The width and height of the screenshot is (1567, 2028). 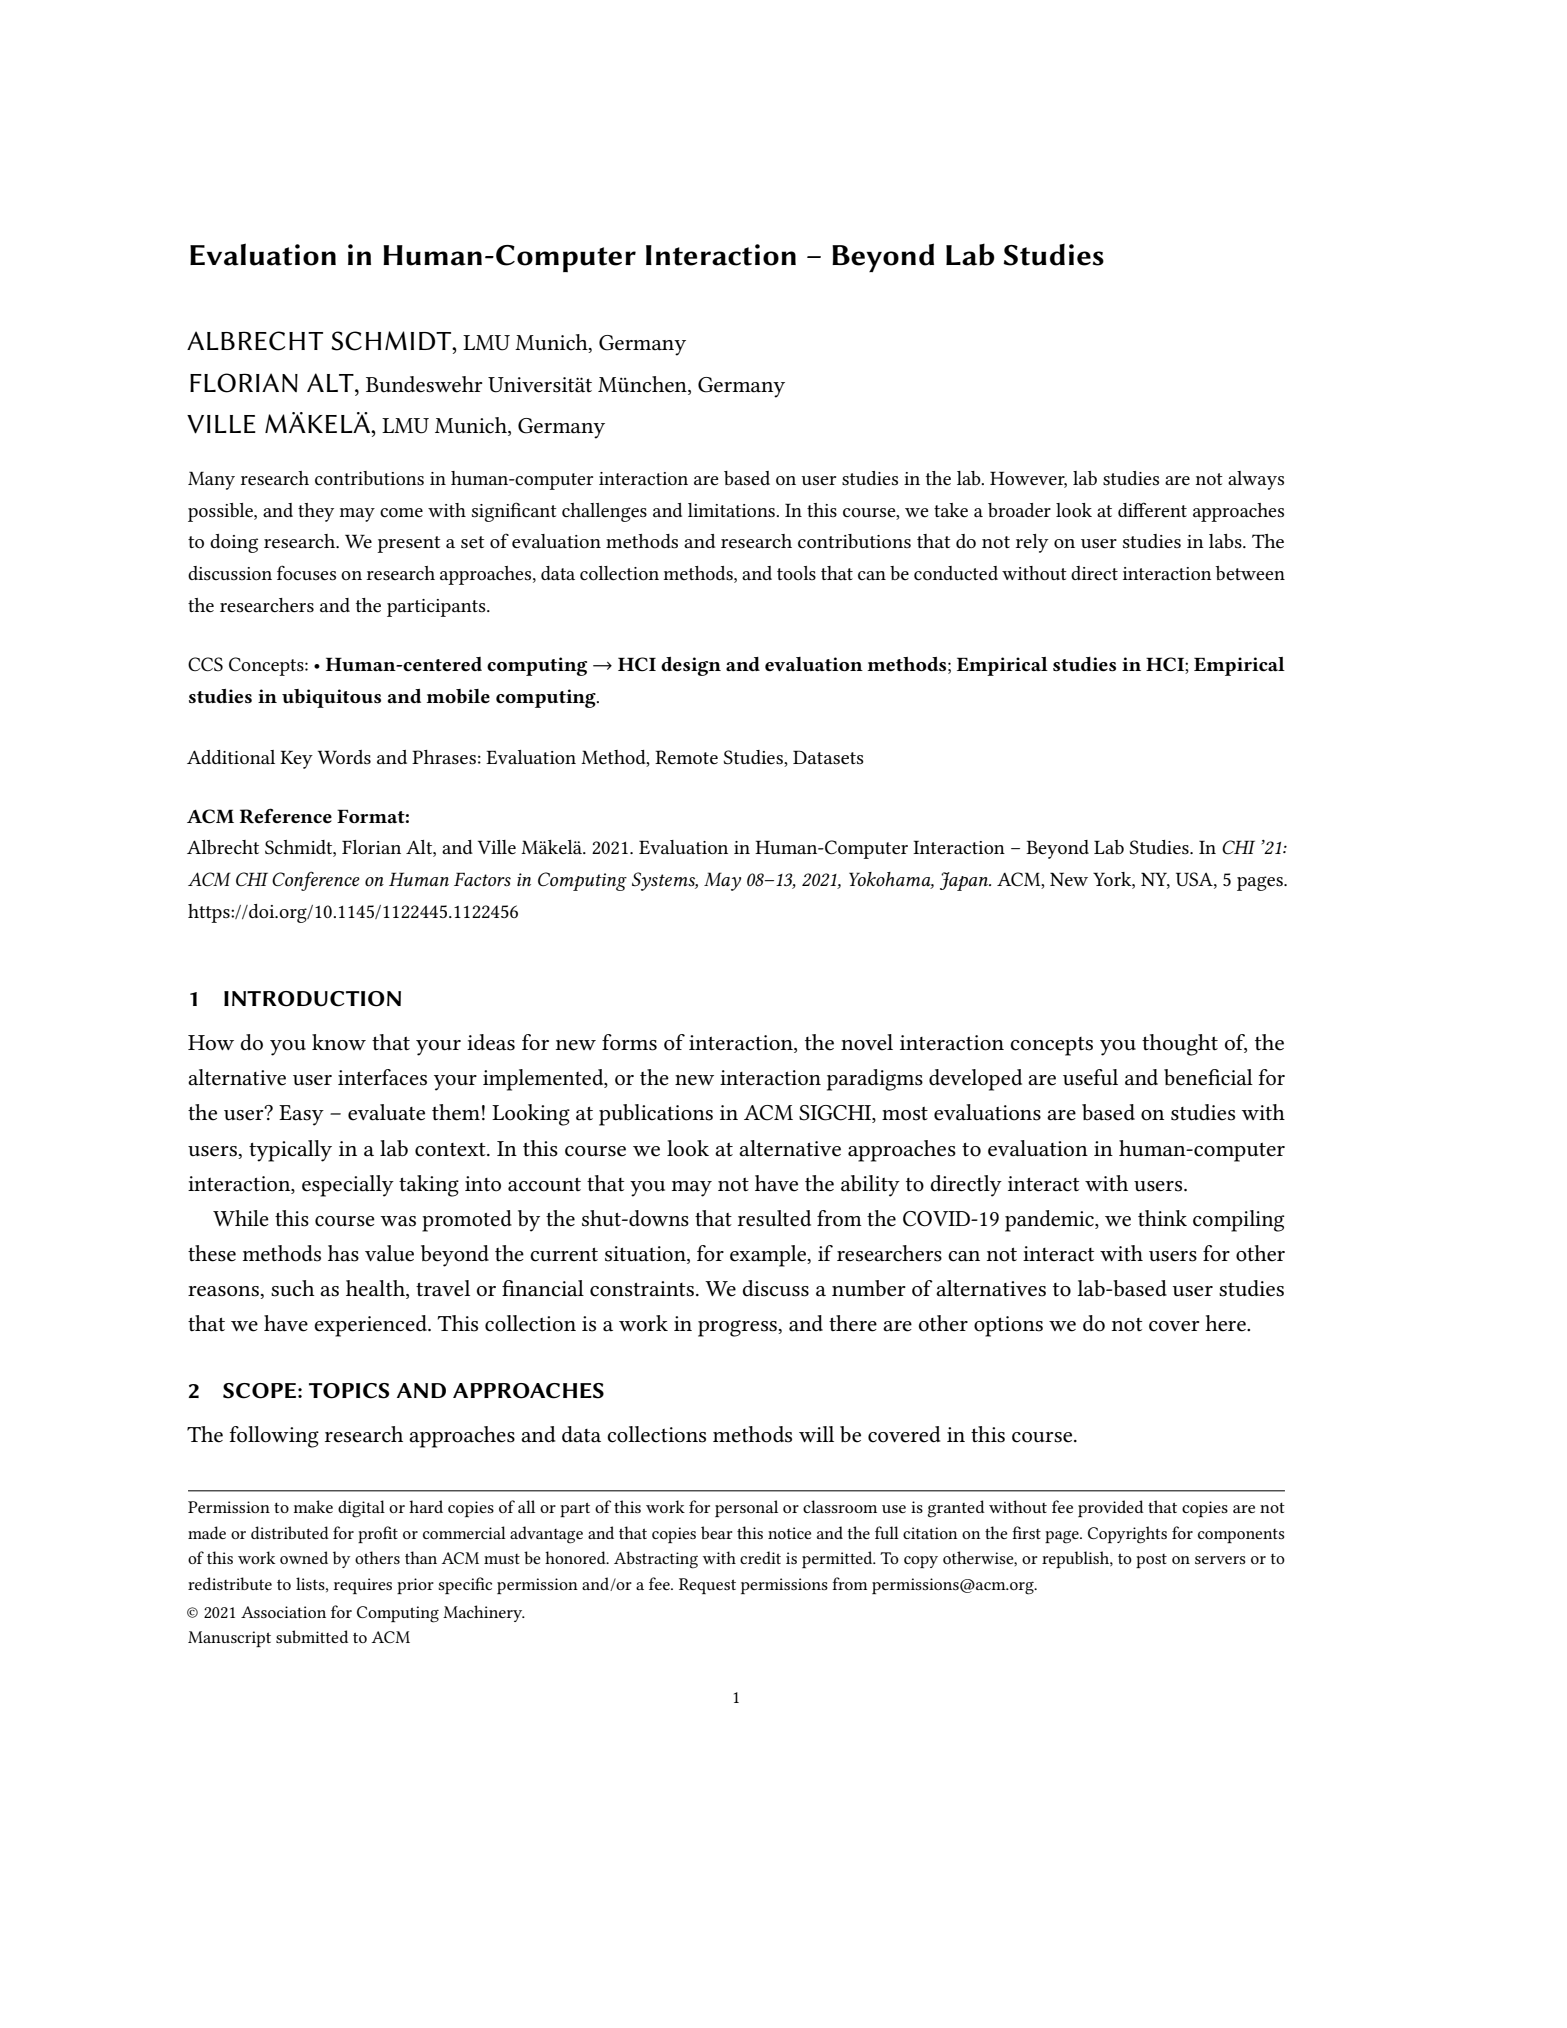 I want to click on forms, so click(x=629, y=1042).
